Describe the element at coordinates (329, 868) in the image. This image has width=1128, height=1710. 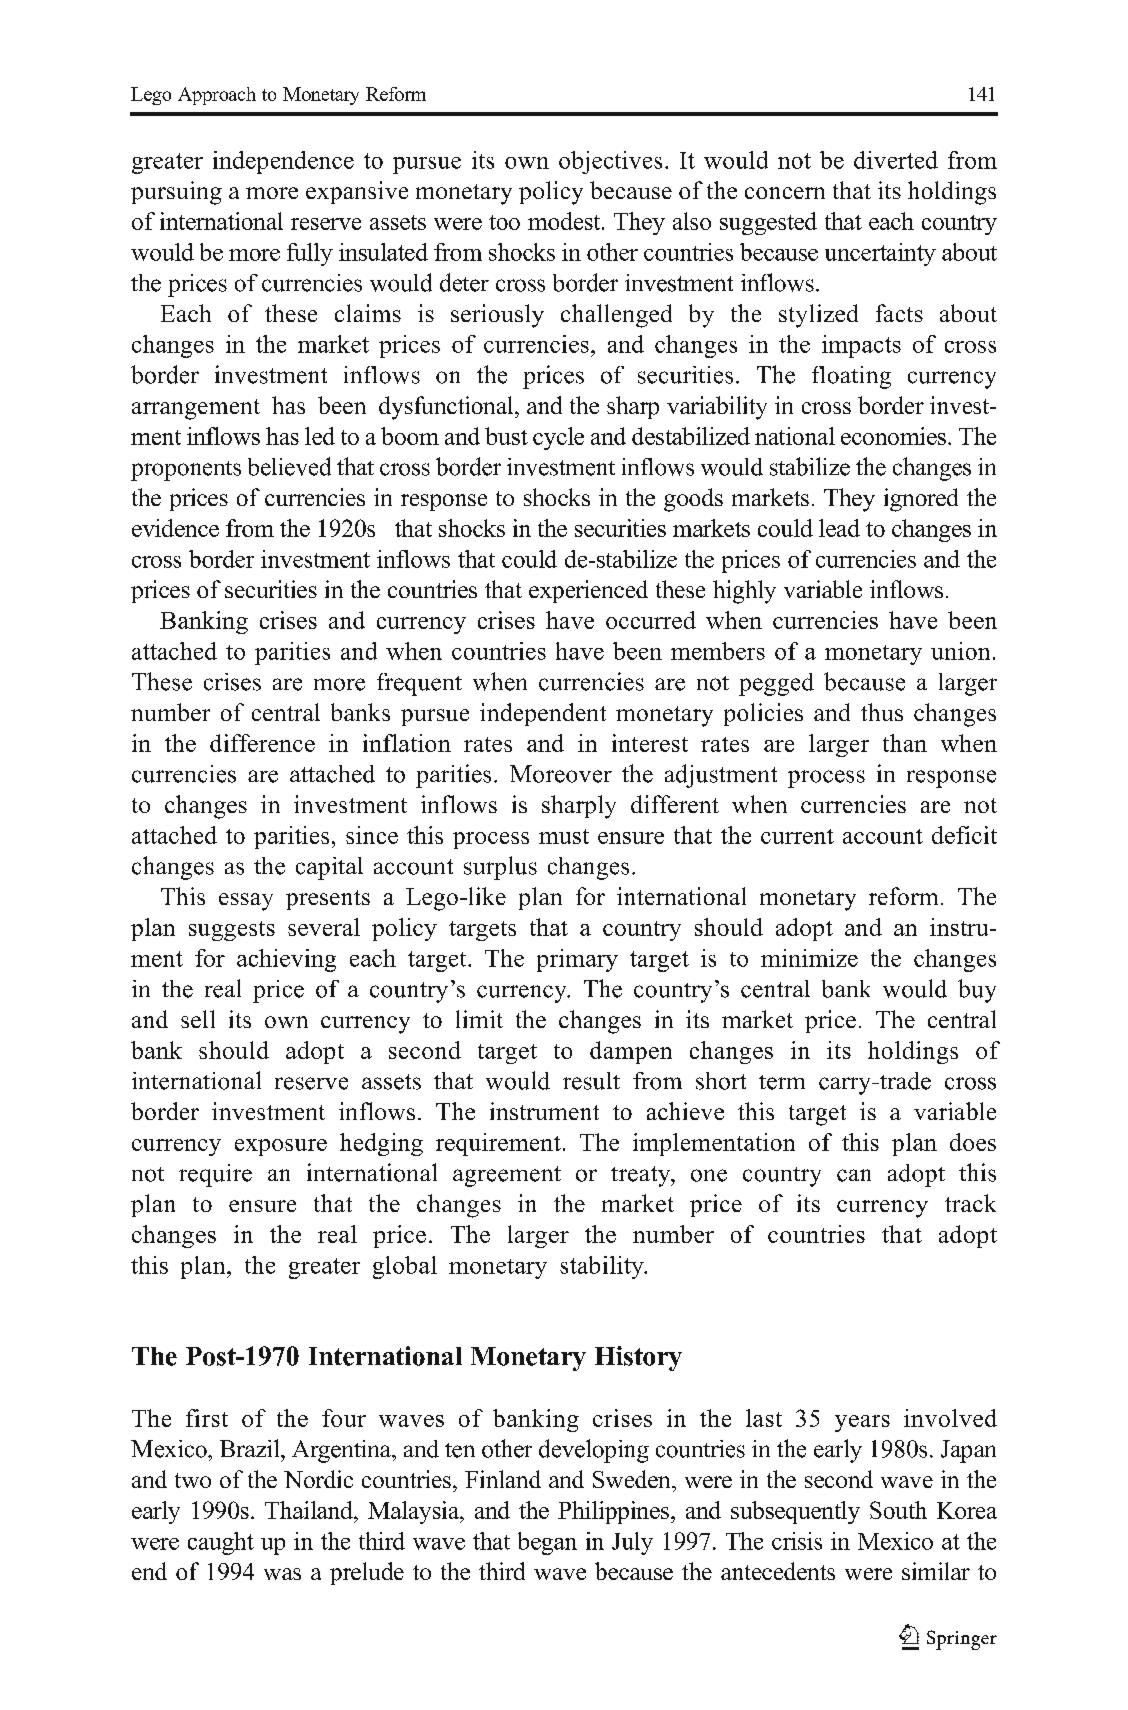
I see `capital` at that location.
